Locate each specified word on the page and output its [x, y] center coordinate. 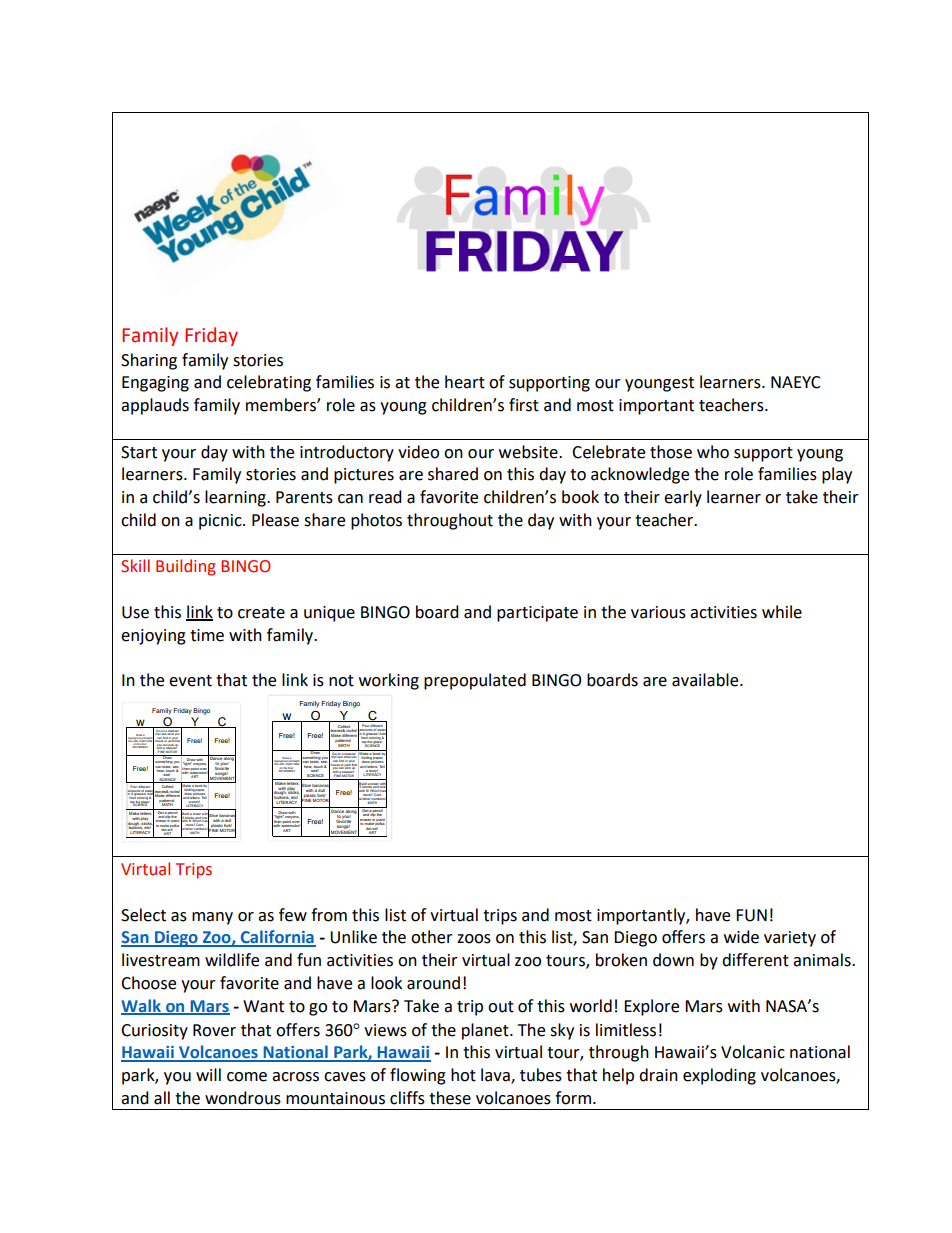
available [706, 680]
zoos [474, 939]
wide [741, 937]
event [190, 681]
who [713, 452]
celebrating [269, 383]
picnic [221, 522]
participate [537, 614]
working [389, 681]
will [208, 1074]
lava [496, 1076]
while [782, 612]
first [524, 405]
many [212, 918]
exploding [719, 1076]
